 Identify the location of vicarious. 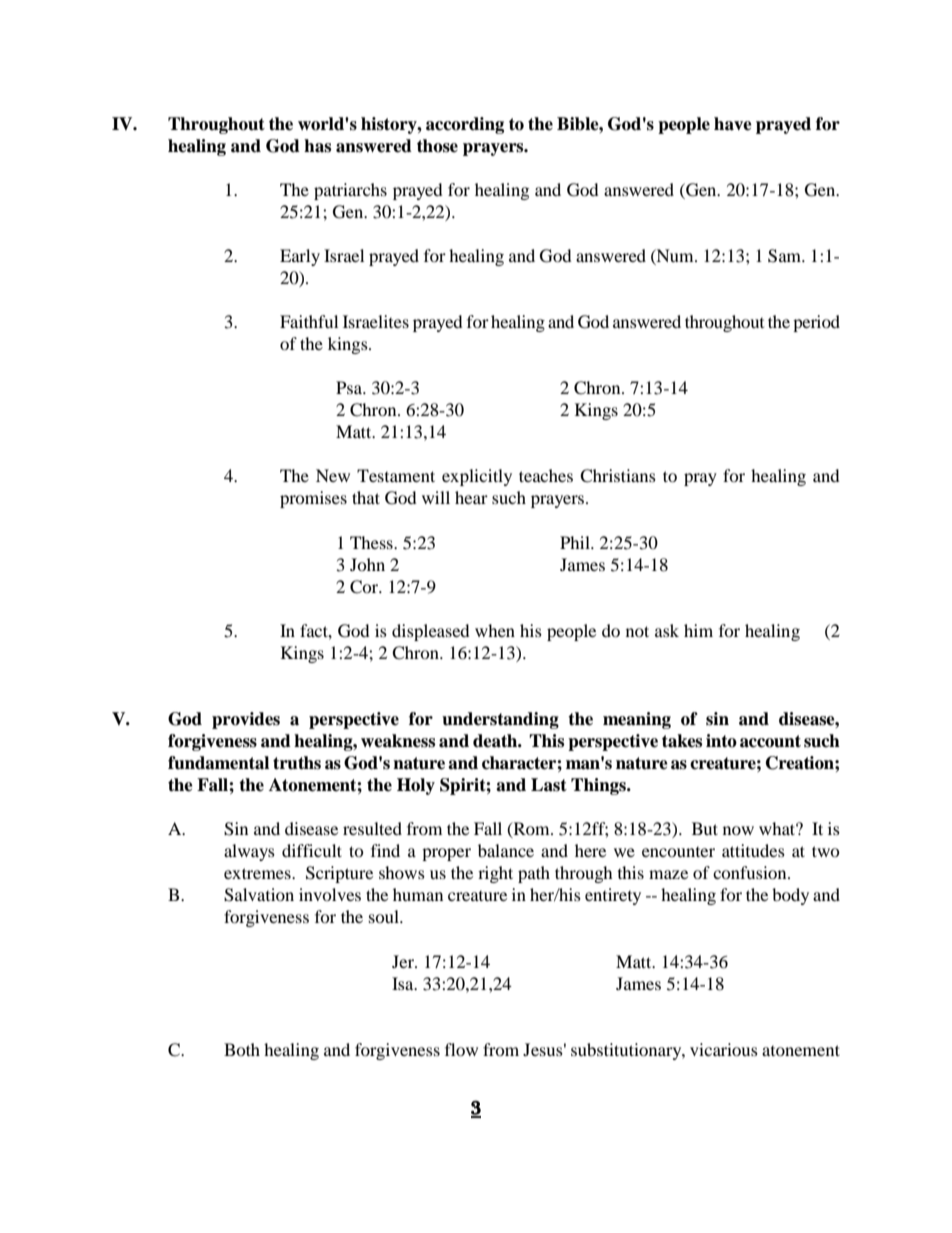
(724, 1049).
